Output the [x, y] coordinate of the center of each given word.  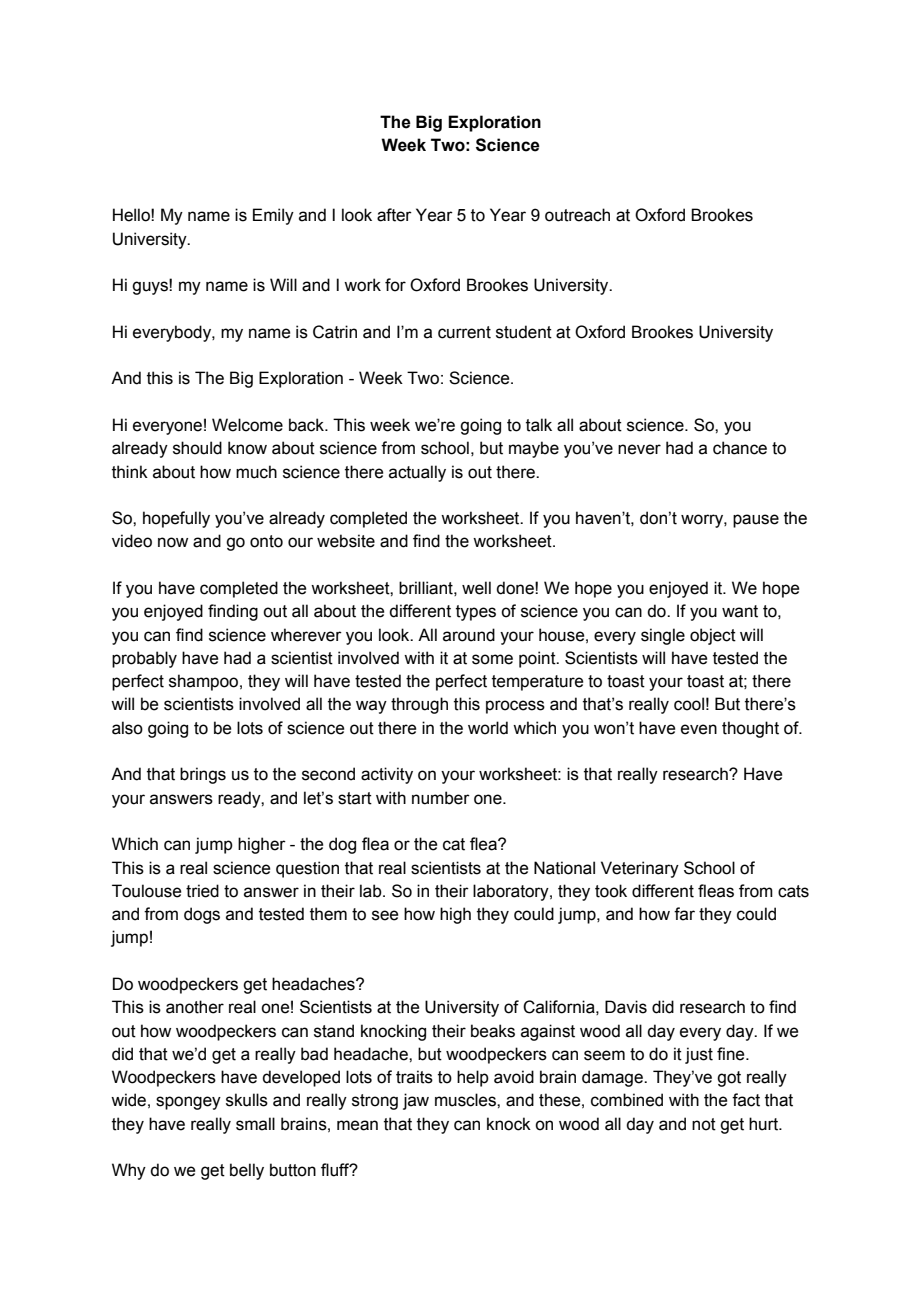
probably [144, 659]
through [419, 705]
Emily [273, 216]
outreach [577, 215]
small [255, 1124]
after [394, 215]
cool [689, 704]
